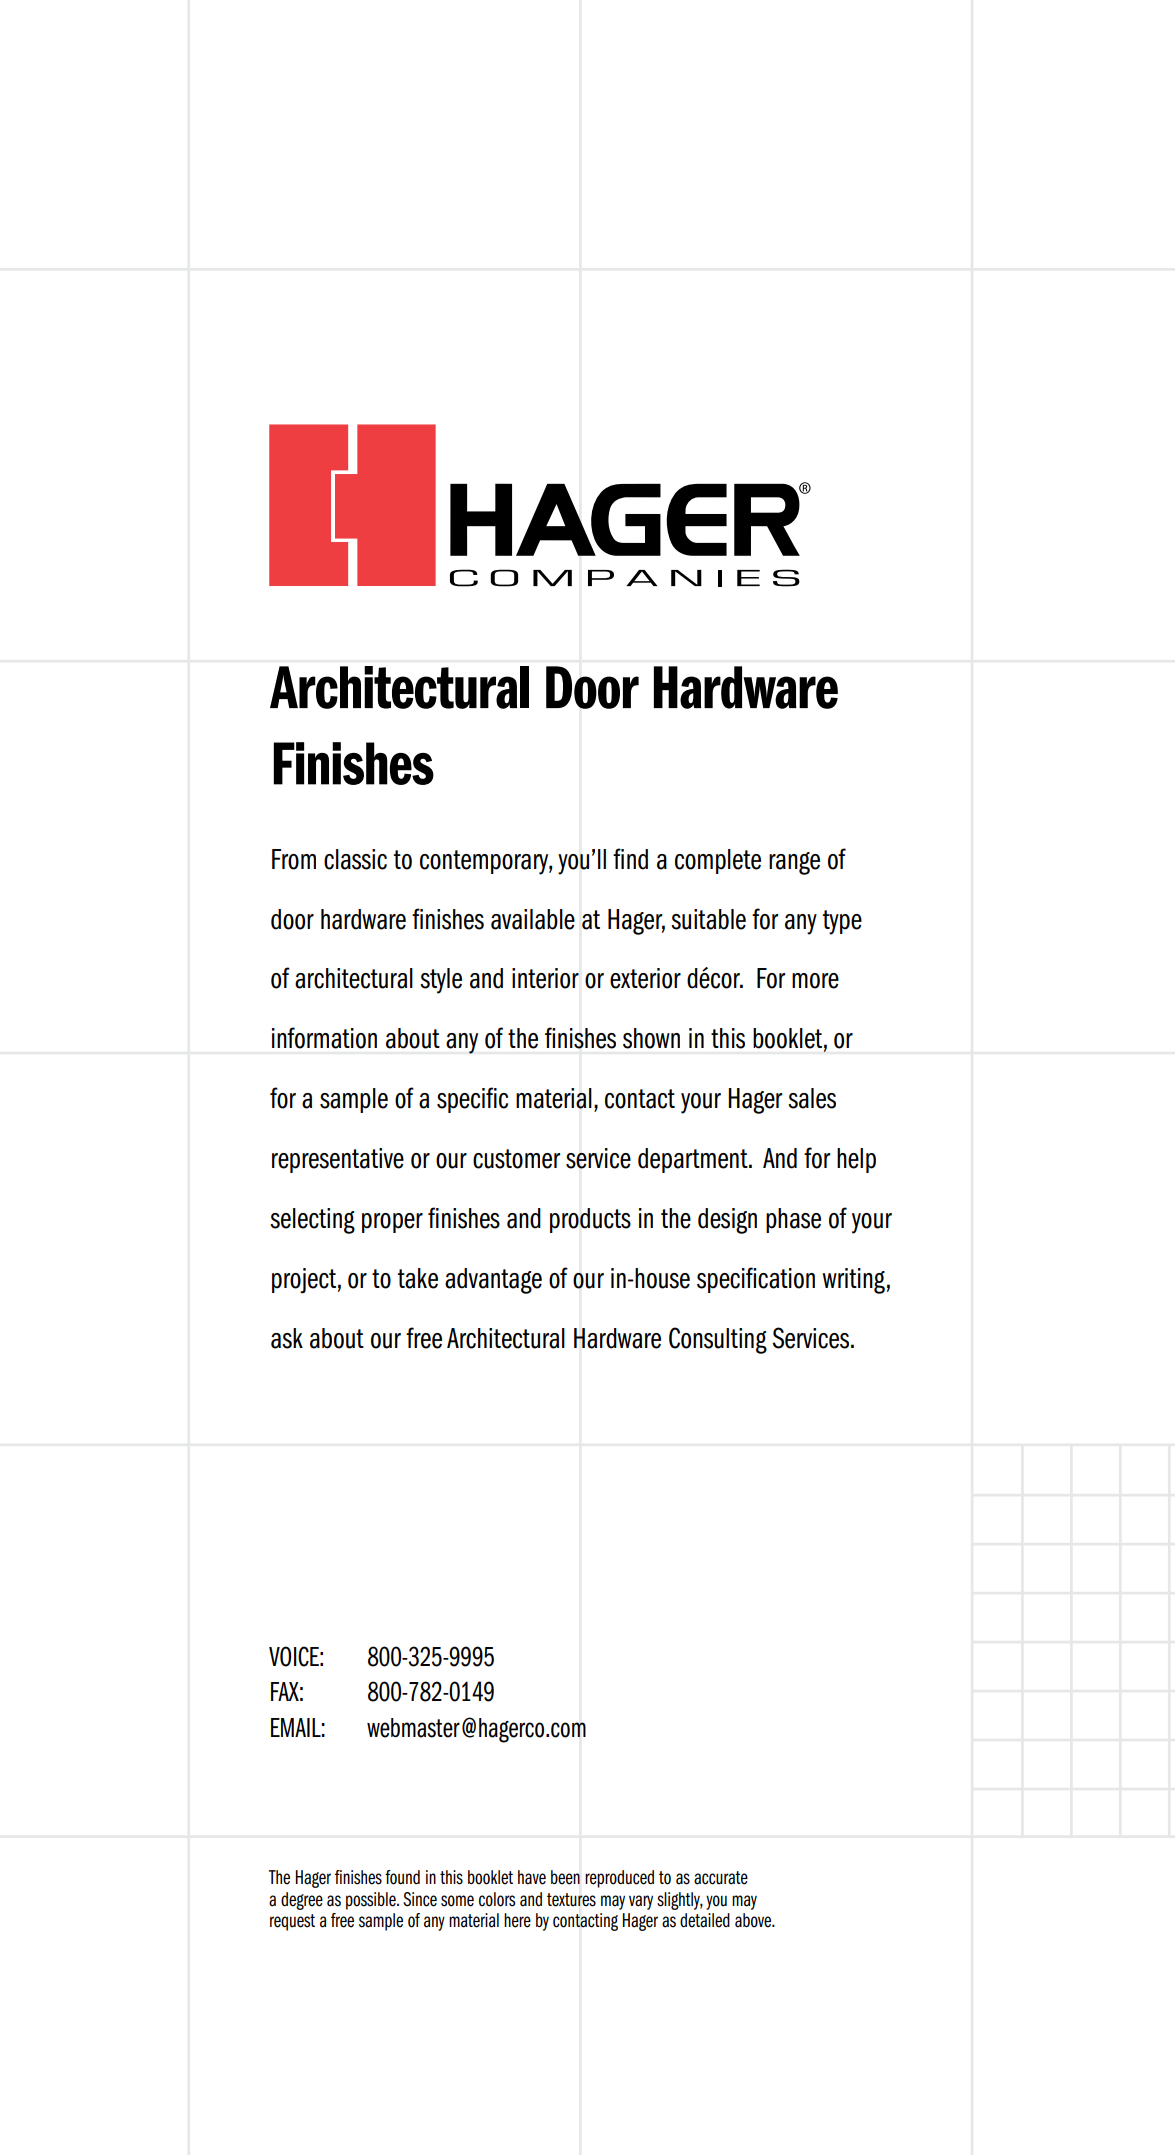  I want to click on representative, so click(338, 1160).
